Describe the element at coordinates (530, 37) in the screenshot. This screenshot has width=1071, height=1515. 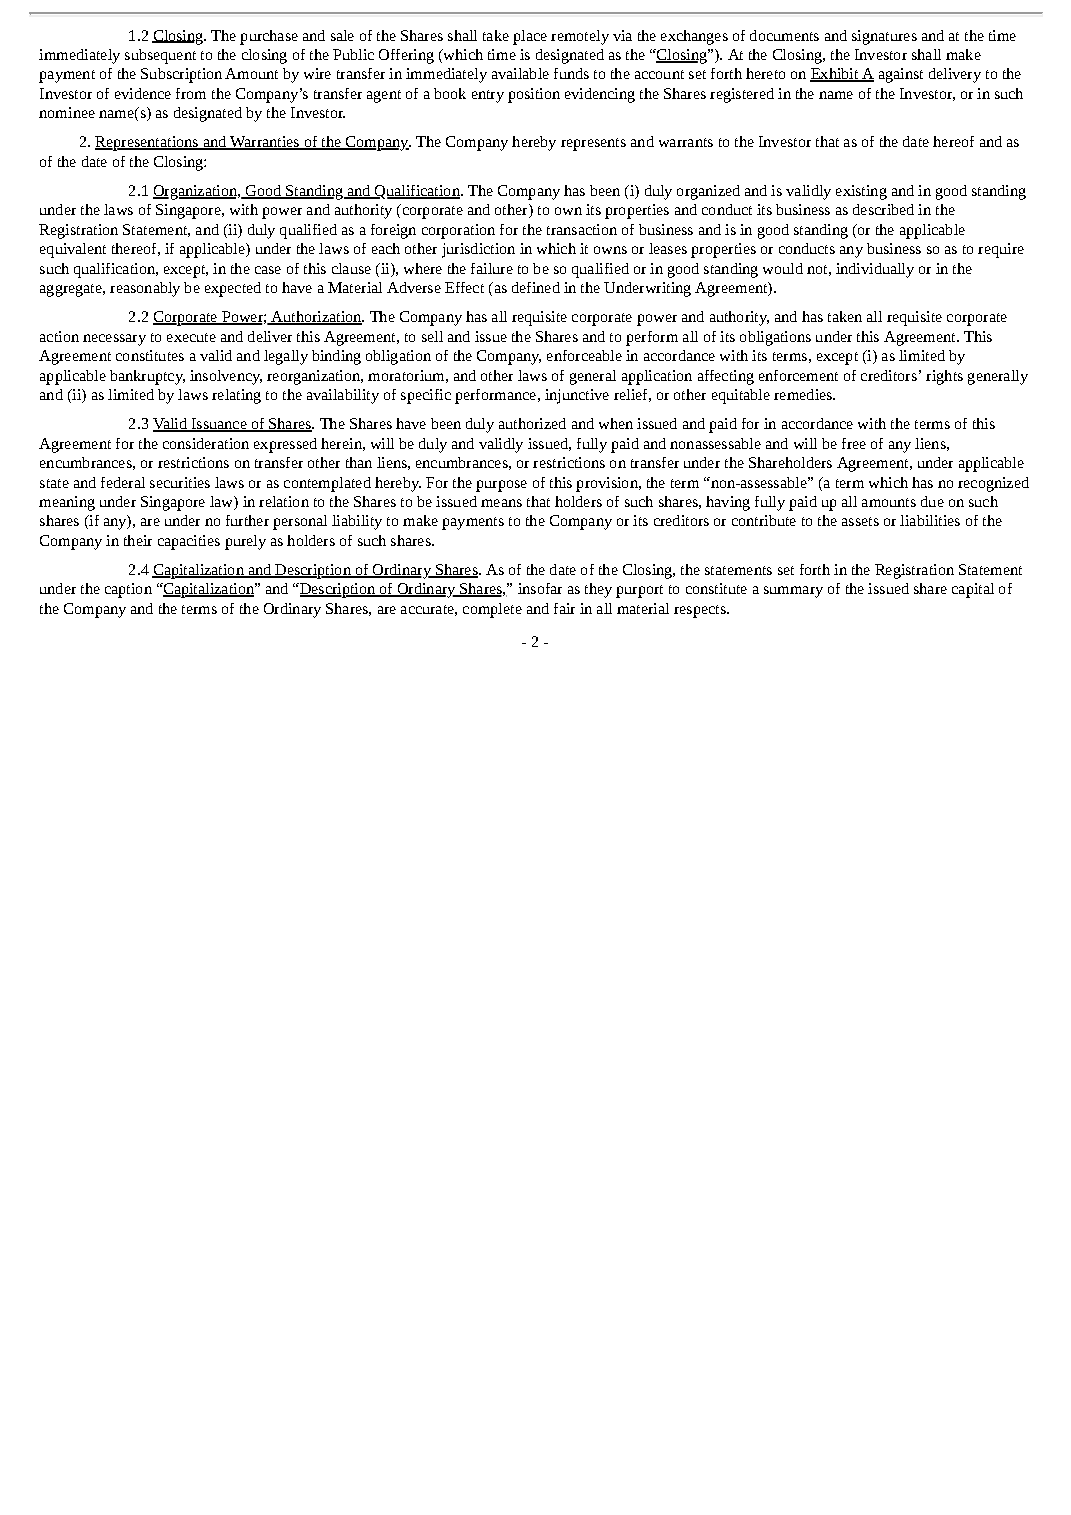
I see `place` at that location.
